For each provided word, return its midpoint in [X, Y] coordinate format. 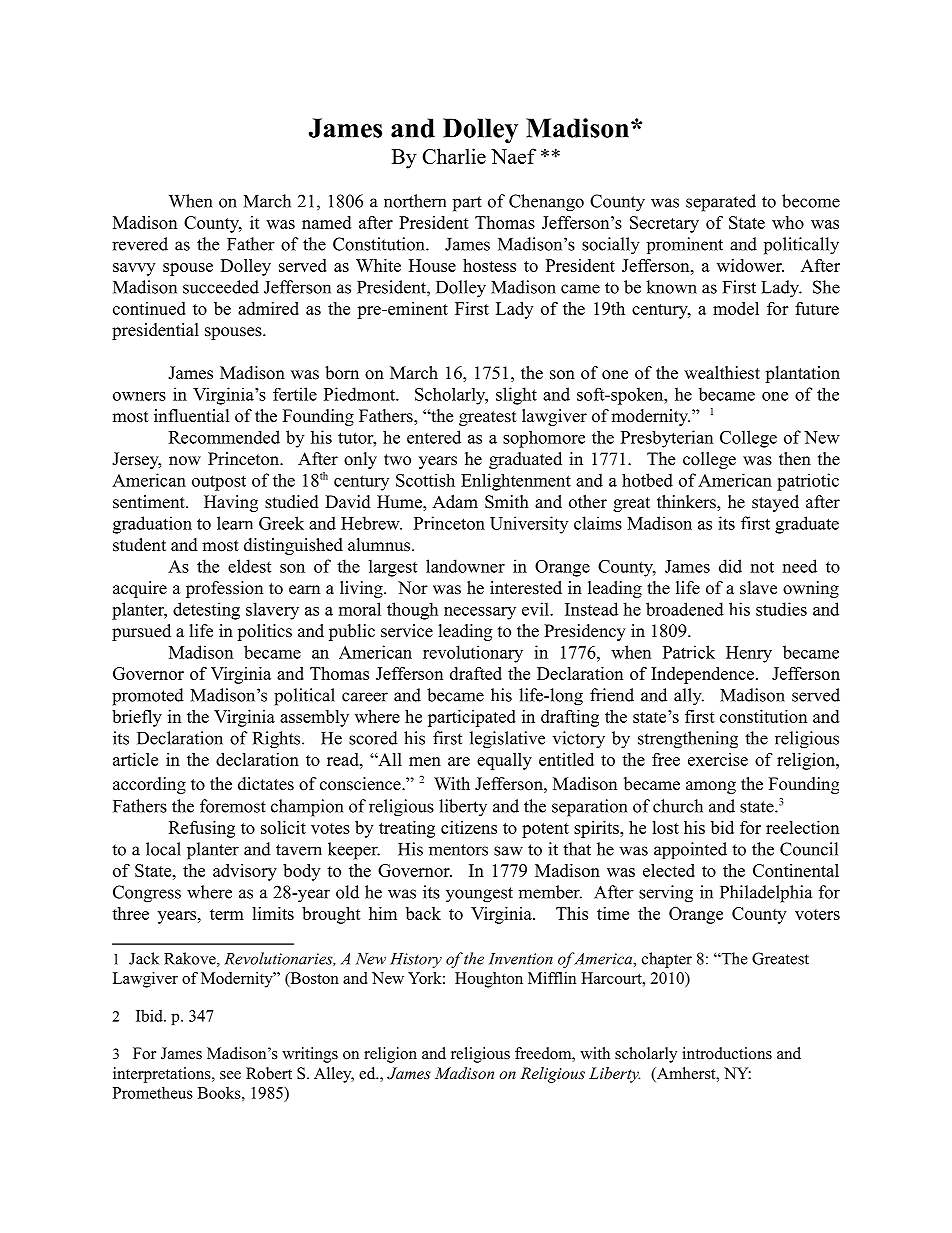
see [230, 1075]
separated [721, 203]
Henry [749, 654]
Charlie [454, 156]
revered [140, 244]
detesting [206, 611]
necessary [480, 613]
